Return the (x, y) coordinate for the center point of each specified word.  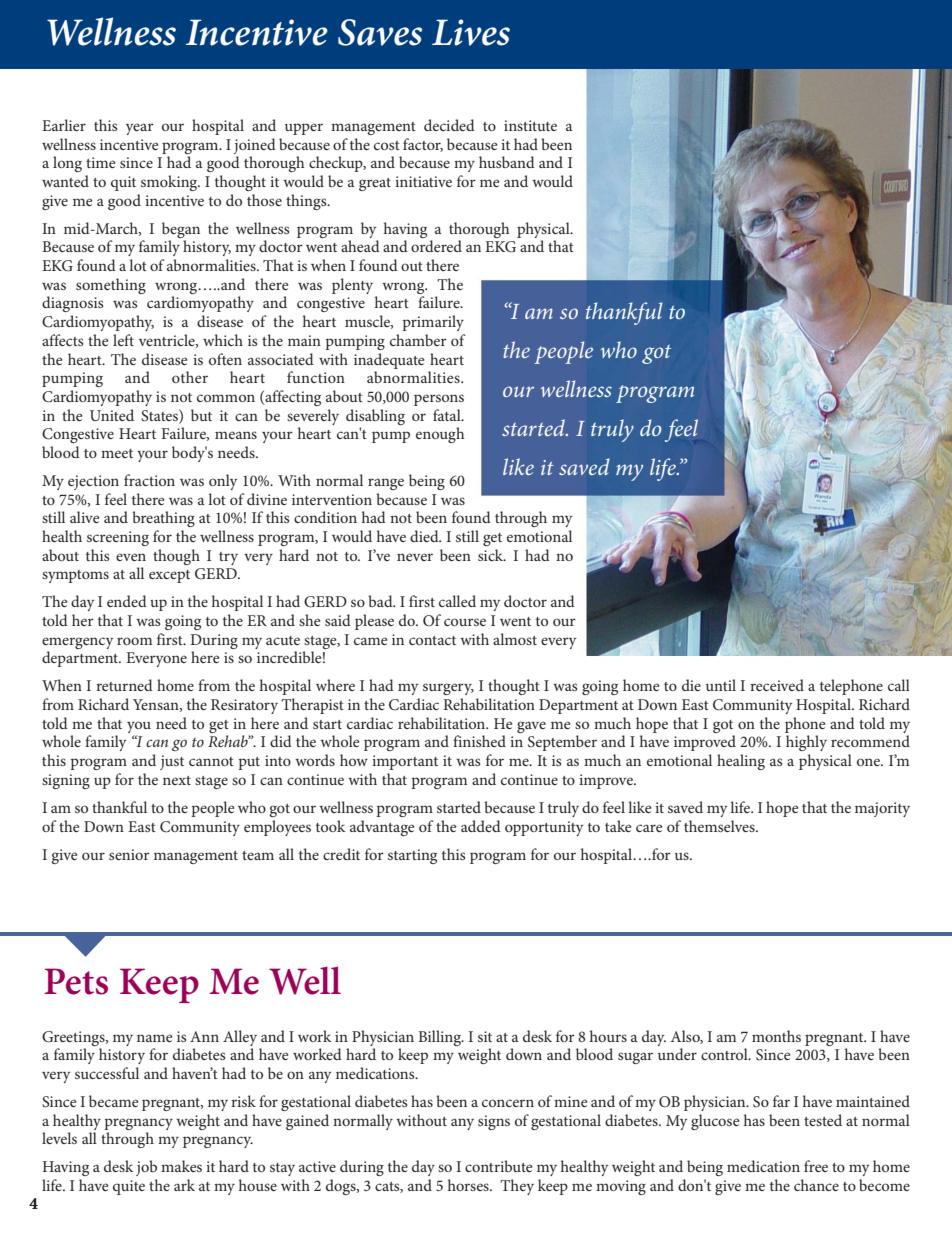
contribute (498, 1166)
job (146, 1168)
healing (741, 762)
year (140, 129)
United (112, 415)
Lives (471, 32)
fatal (448, 415)
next (177, 780)
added (481, 826)
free (816, 1166)
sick (492, 555)
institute (530, 125)
